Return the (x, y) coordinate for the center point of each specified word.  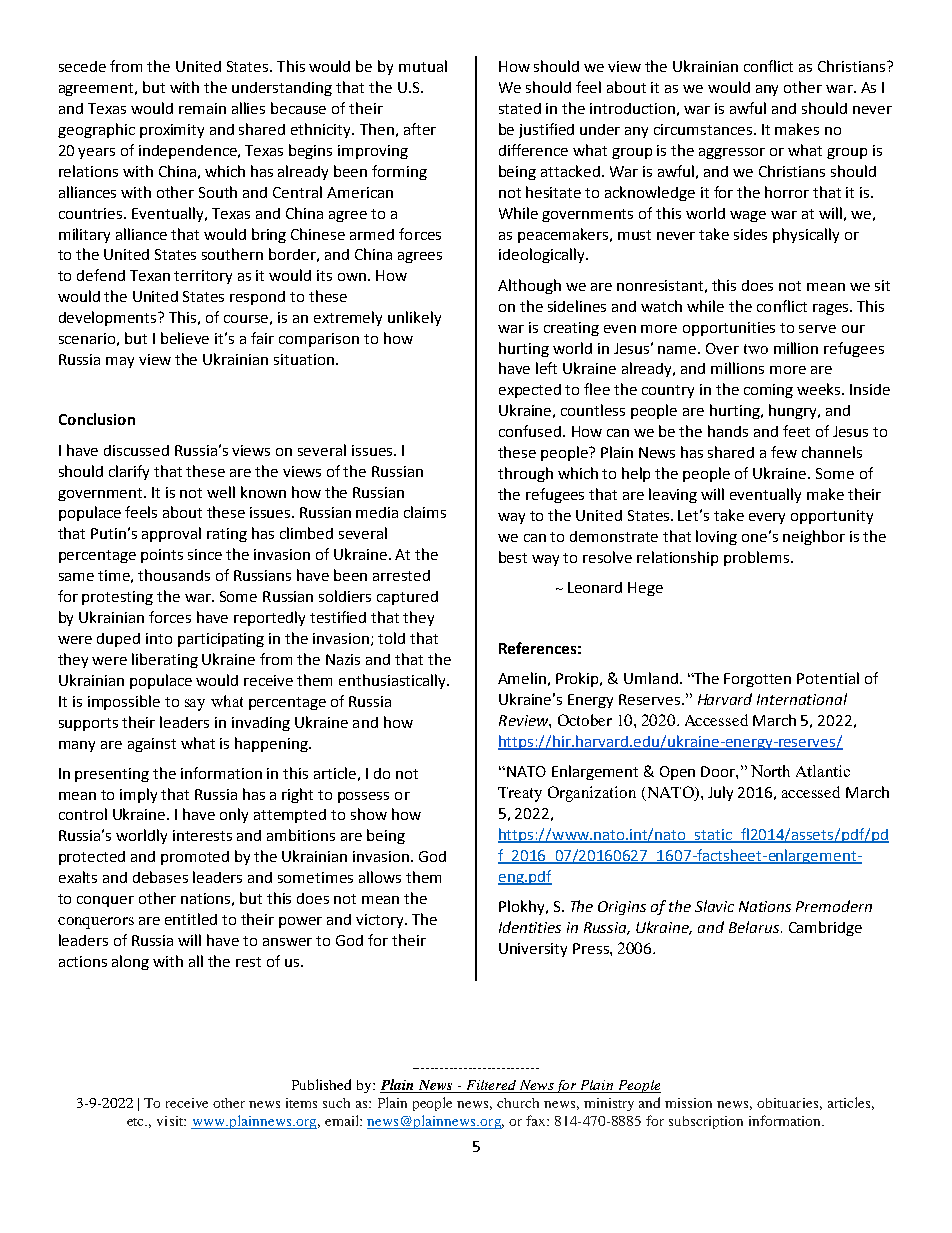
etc (137, 1122)
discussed (136, 450)
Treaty (520, 794)
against (152, 745)
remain (202, 108)
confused (531, 431)
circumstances (704, 129)
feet (796, 431)
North (770, 771)
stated (520, 108)
